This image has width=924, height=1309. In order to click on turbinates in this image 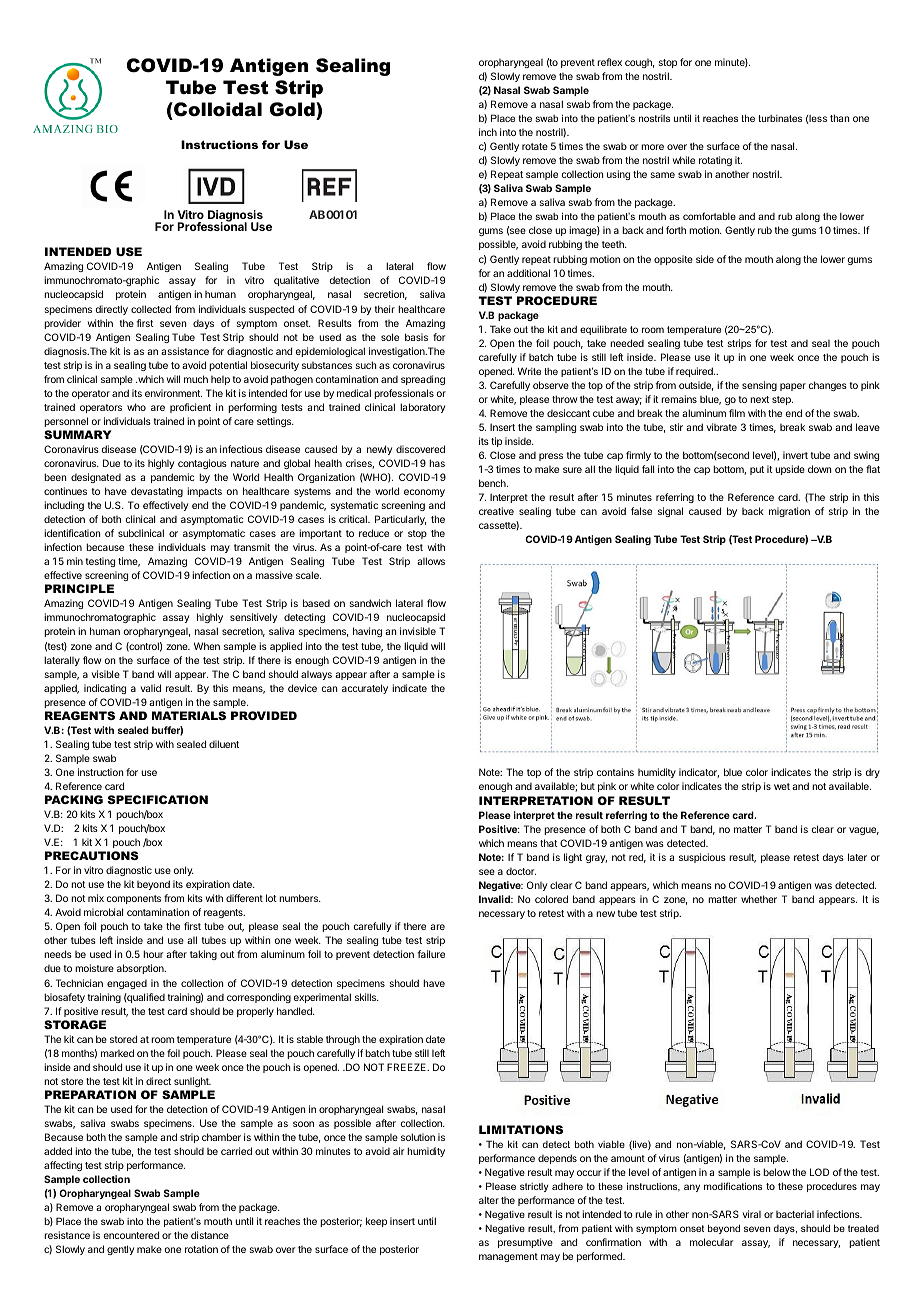, I will do `click(780, 118)`.
